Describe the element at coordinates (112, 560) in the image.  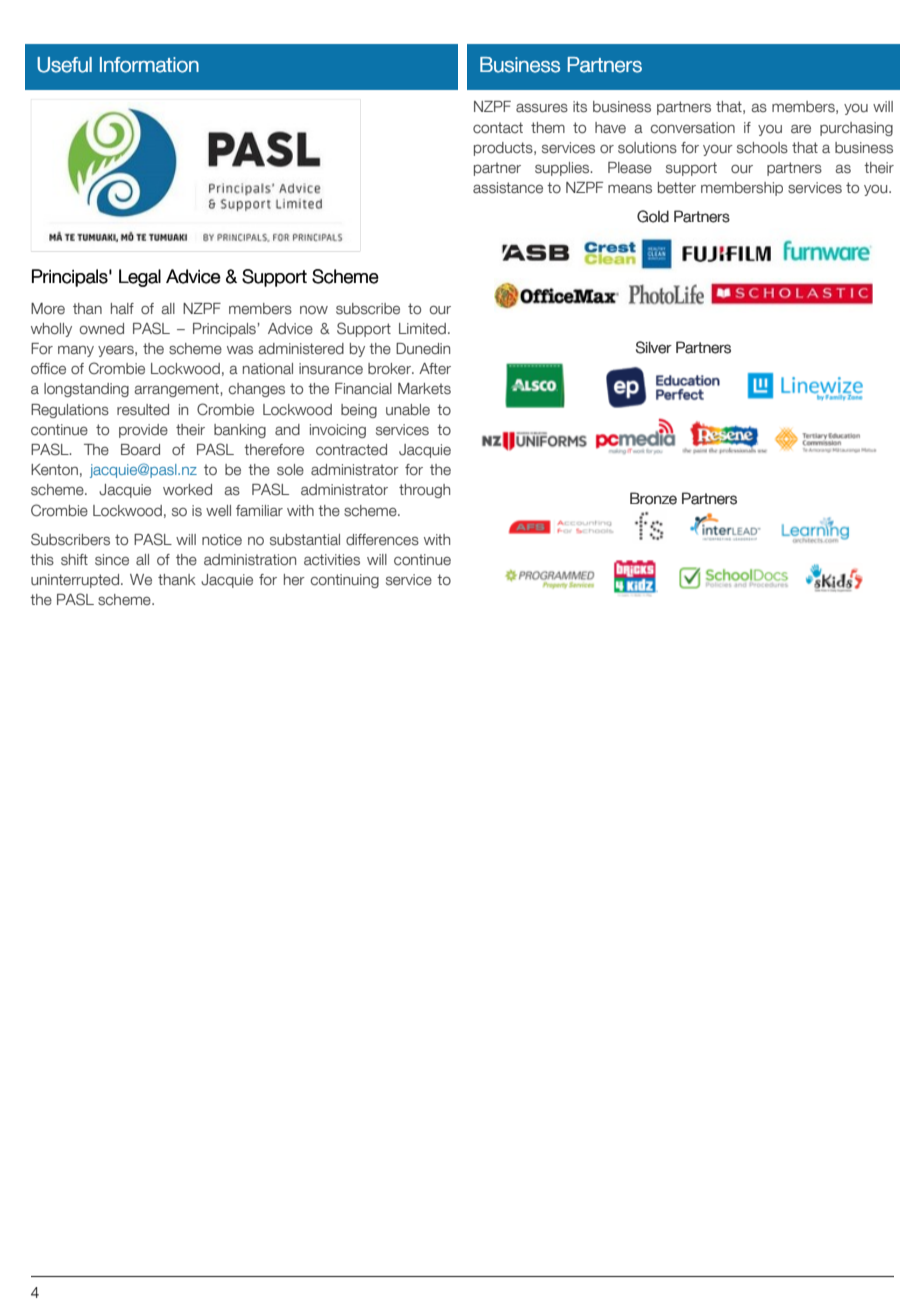
I see `since` at that location.
